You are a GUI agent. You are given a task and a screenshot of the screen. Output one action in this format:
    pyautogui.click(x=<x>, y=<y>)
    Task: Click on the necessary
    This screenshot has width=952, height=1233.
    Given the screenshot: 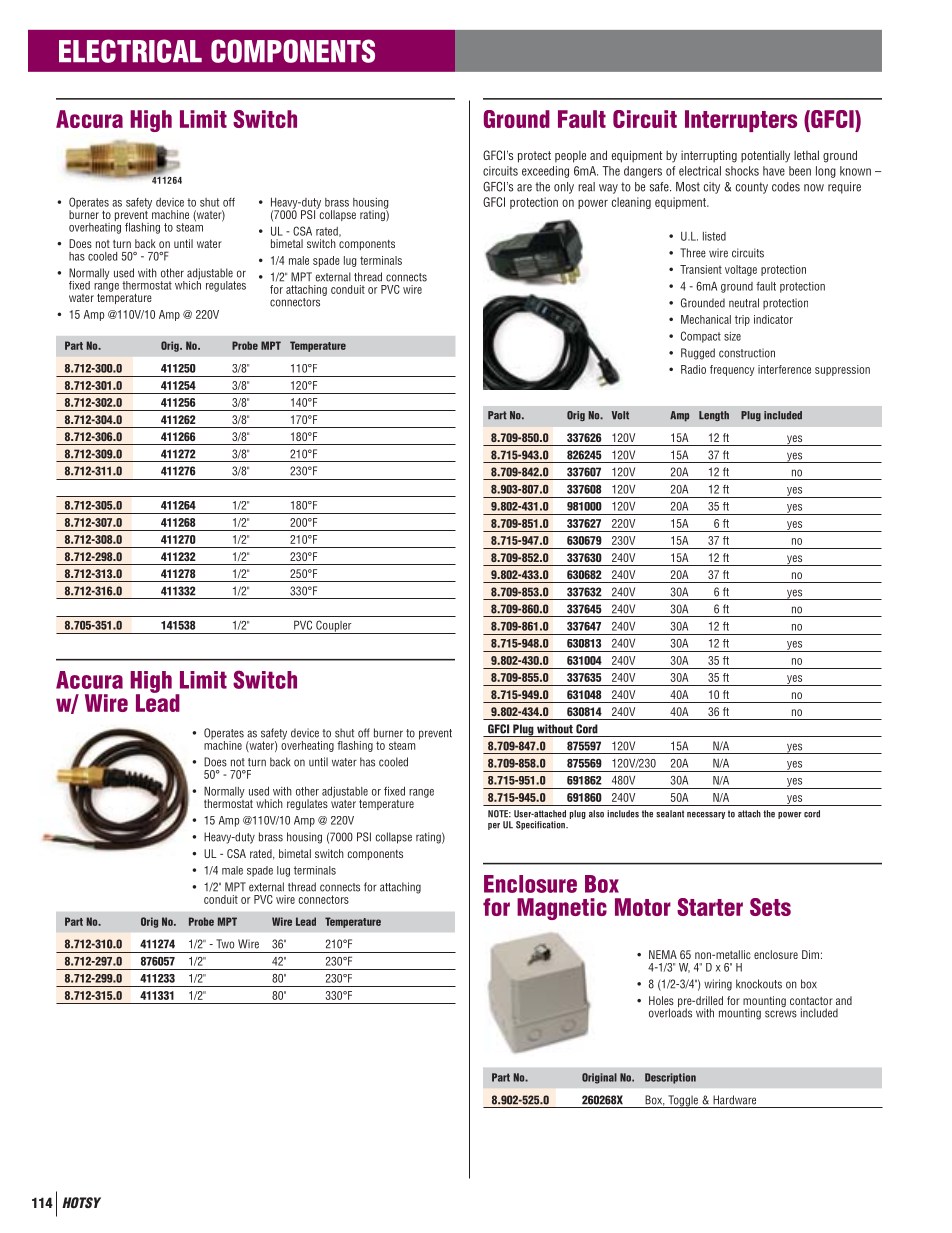 What is the action you would take?
    pyautogui.click(x=706, y=815)
